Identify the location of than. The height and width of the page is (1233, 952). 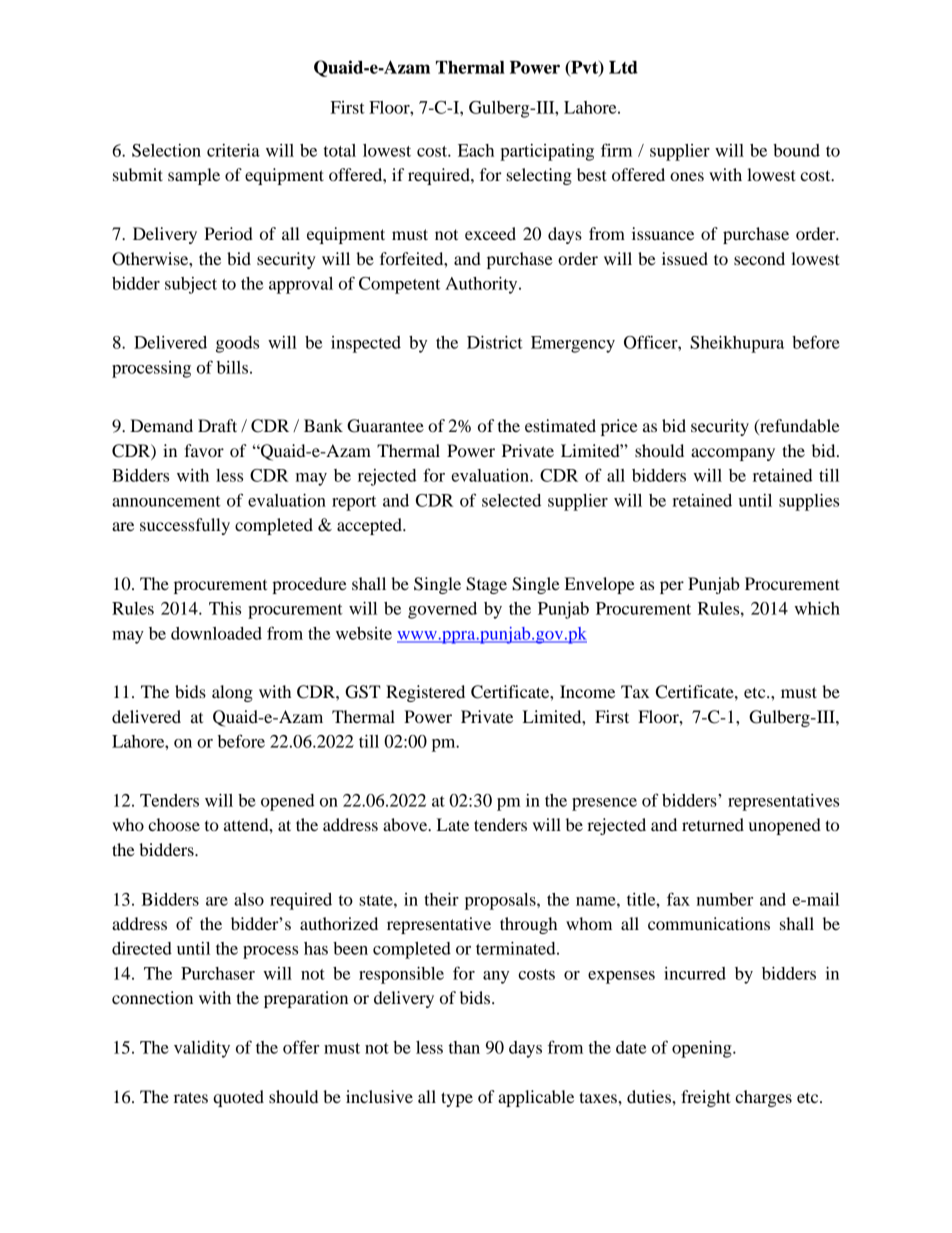
(464, 1047).
